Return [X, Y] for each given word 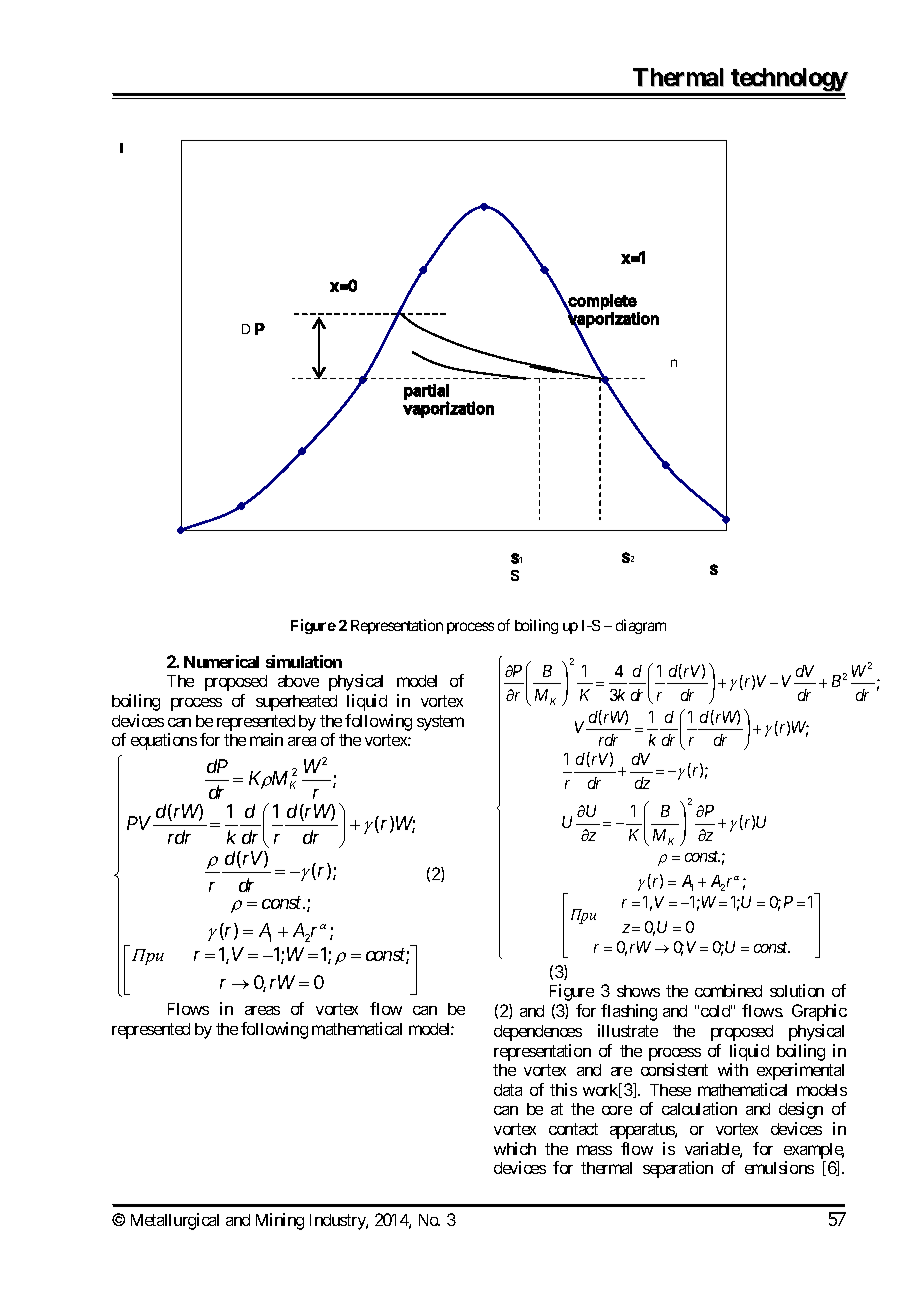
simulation [304, 661]
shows [638, 991]
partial [426, 393]
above [298, 681]
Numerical [221, 661]
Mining [280, 1221]
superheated [296, 703]
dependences [538, 1033]
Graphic [819, 1012]
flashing [629, 1012]
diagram [641, 626]
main [266, 739]
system [440, 723]
